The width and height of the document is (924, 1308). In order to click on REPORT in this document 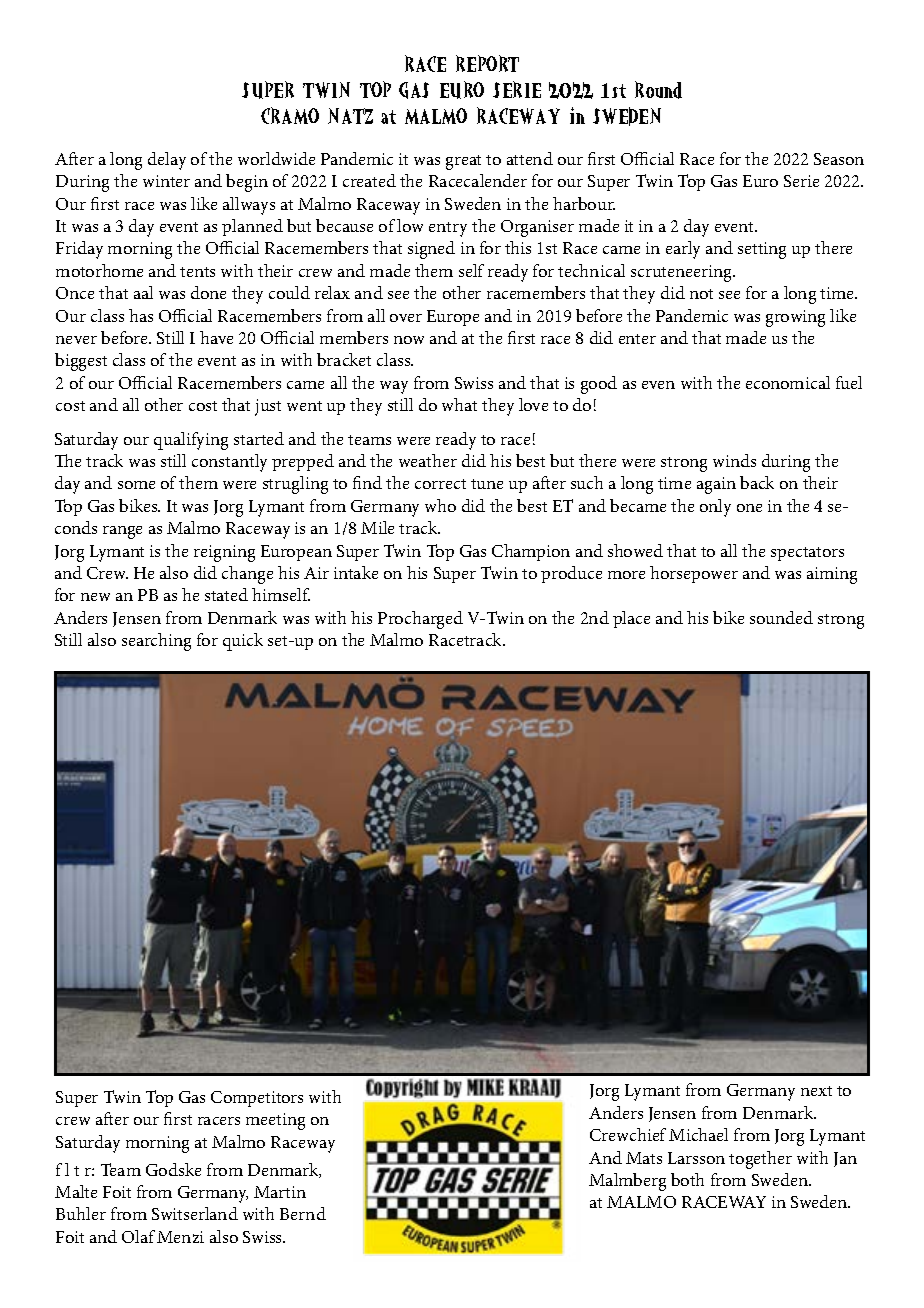, I will do `click(487, 63)`.
